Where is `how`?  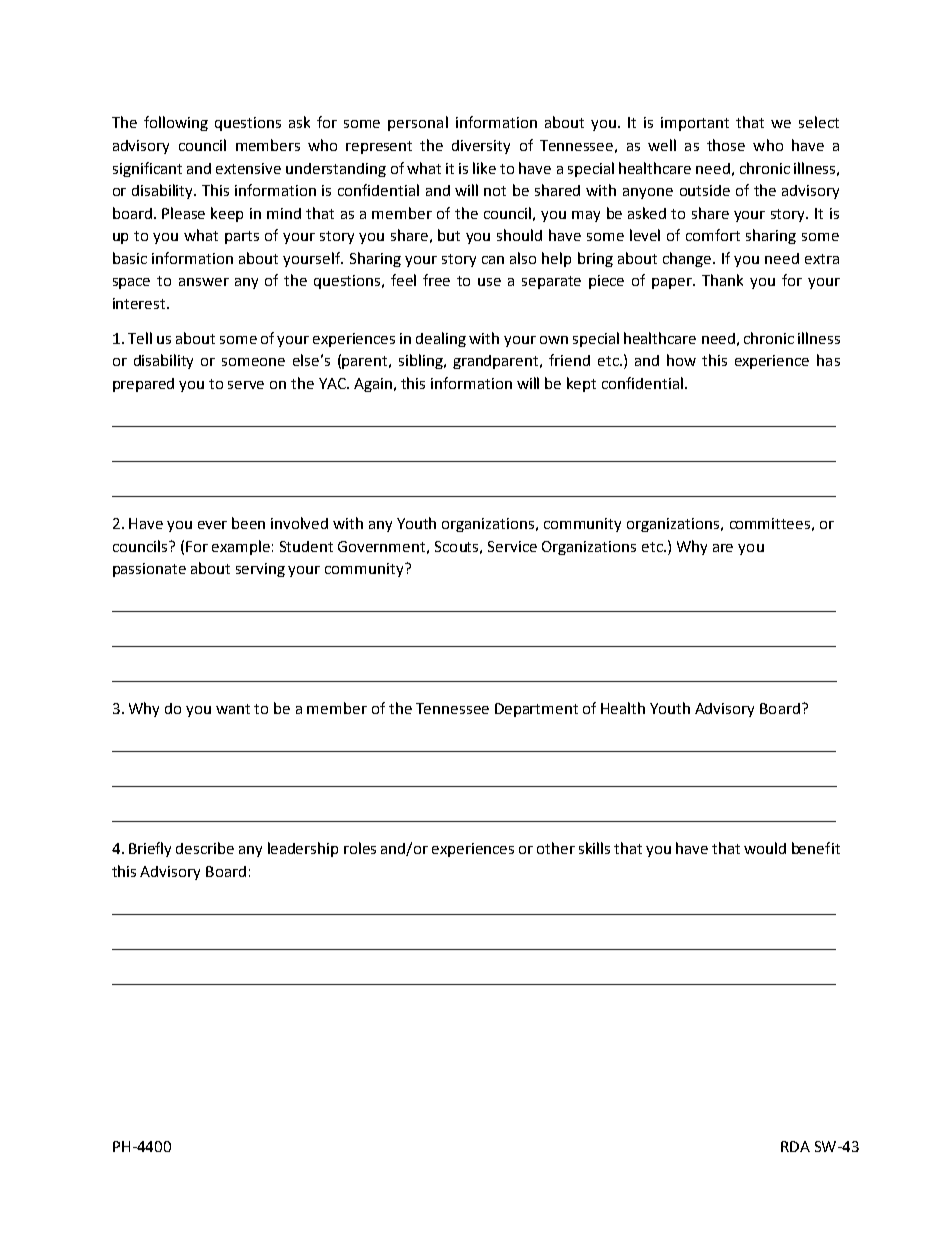
how is located at coordinates (681, 360).
